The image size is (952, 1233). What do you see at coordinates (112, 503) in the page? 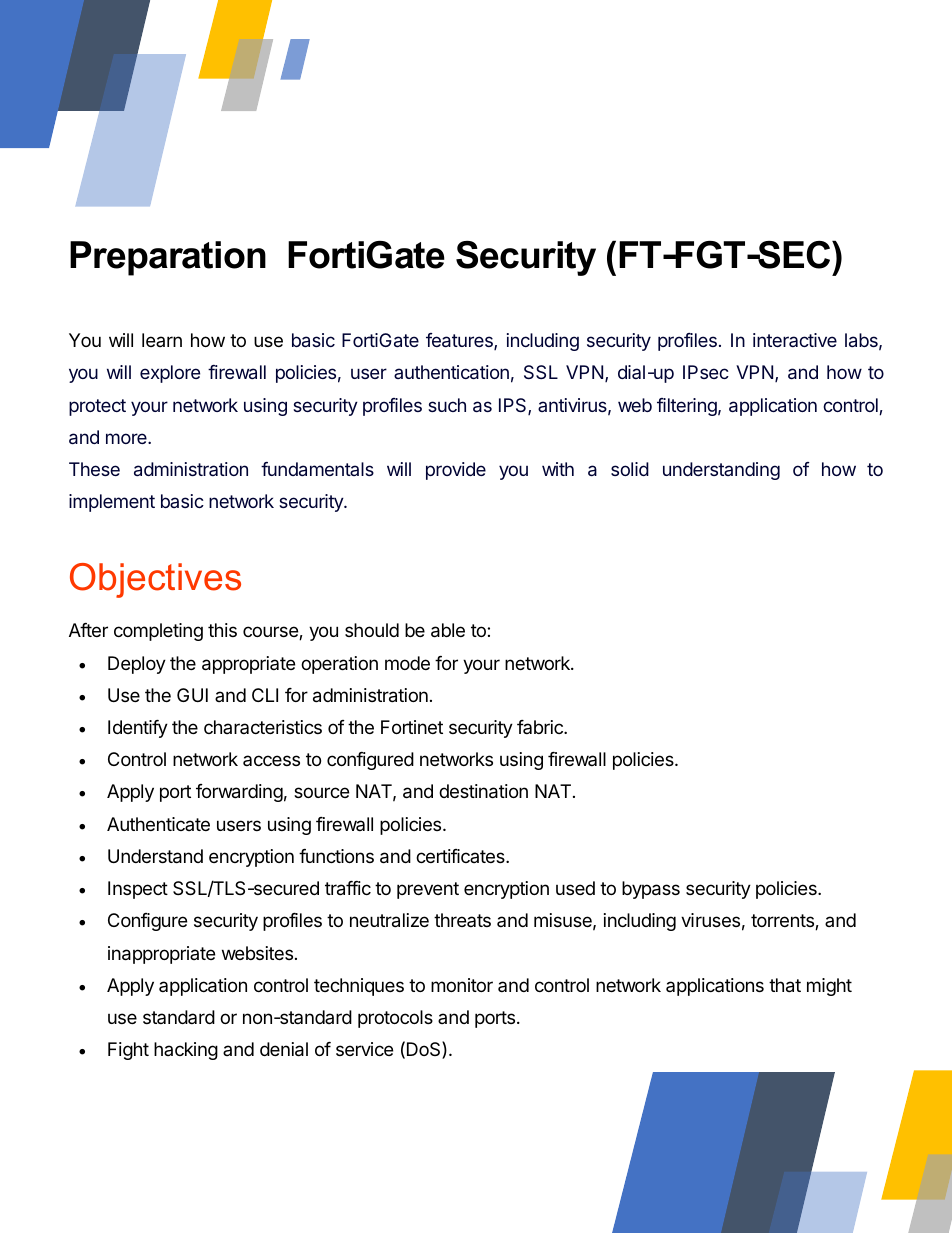
I see `implement` at bounding box center [112, 503].
